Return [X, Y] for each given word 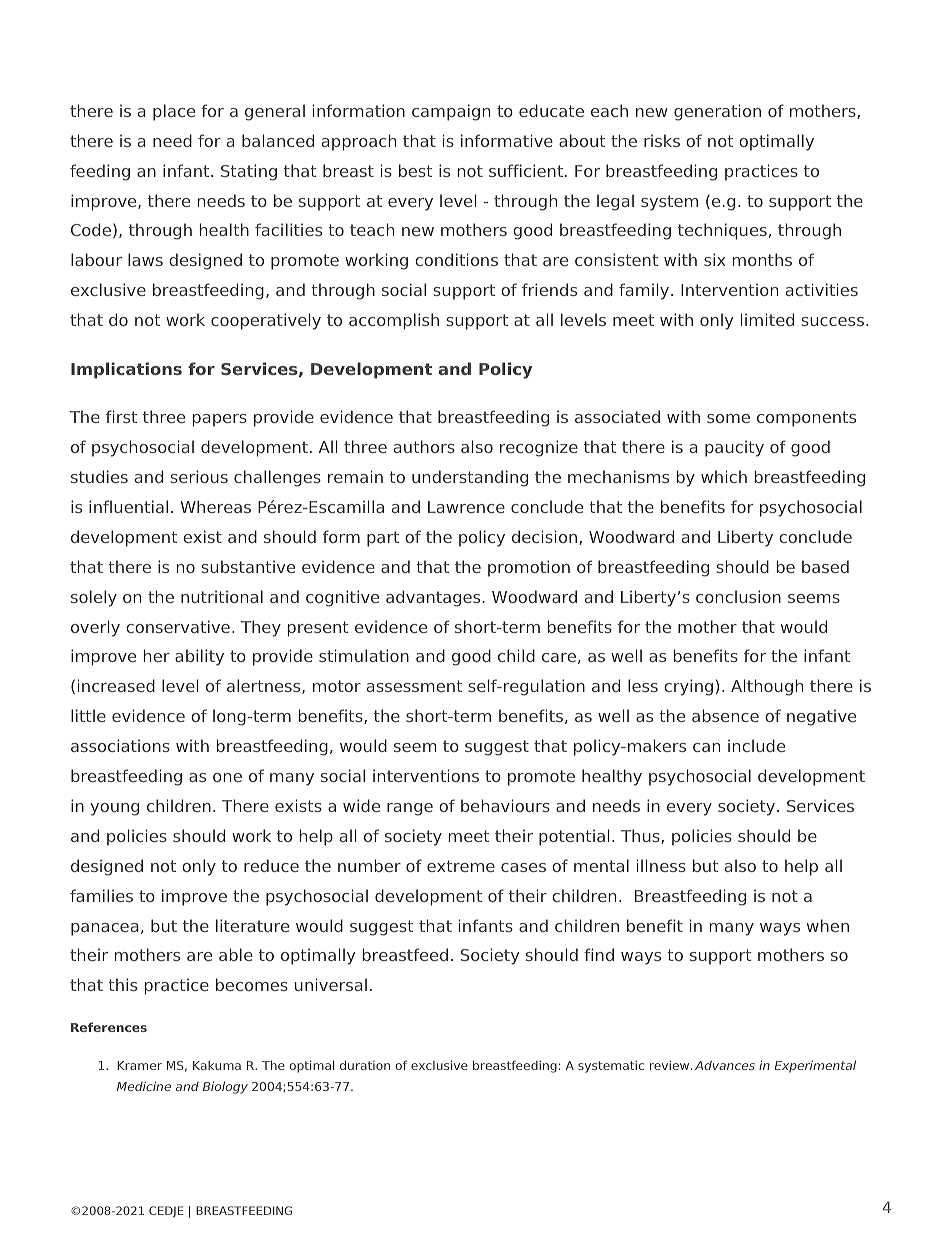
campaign [451, 112]
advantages [433, 598]
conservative [178, 626]
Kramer [139, 1065]
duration [365, 1065]
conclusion [738, 596]
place [174, 112]
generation [717, 112]
